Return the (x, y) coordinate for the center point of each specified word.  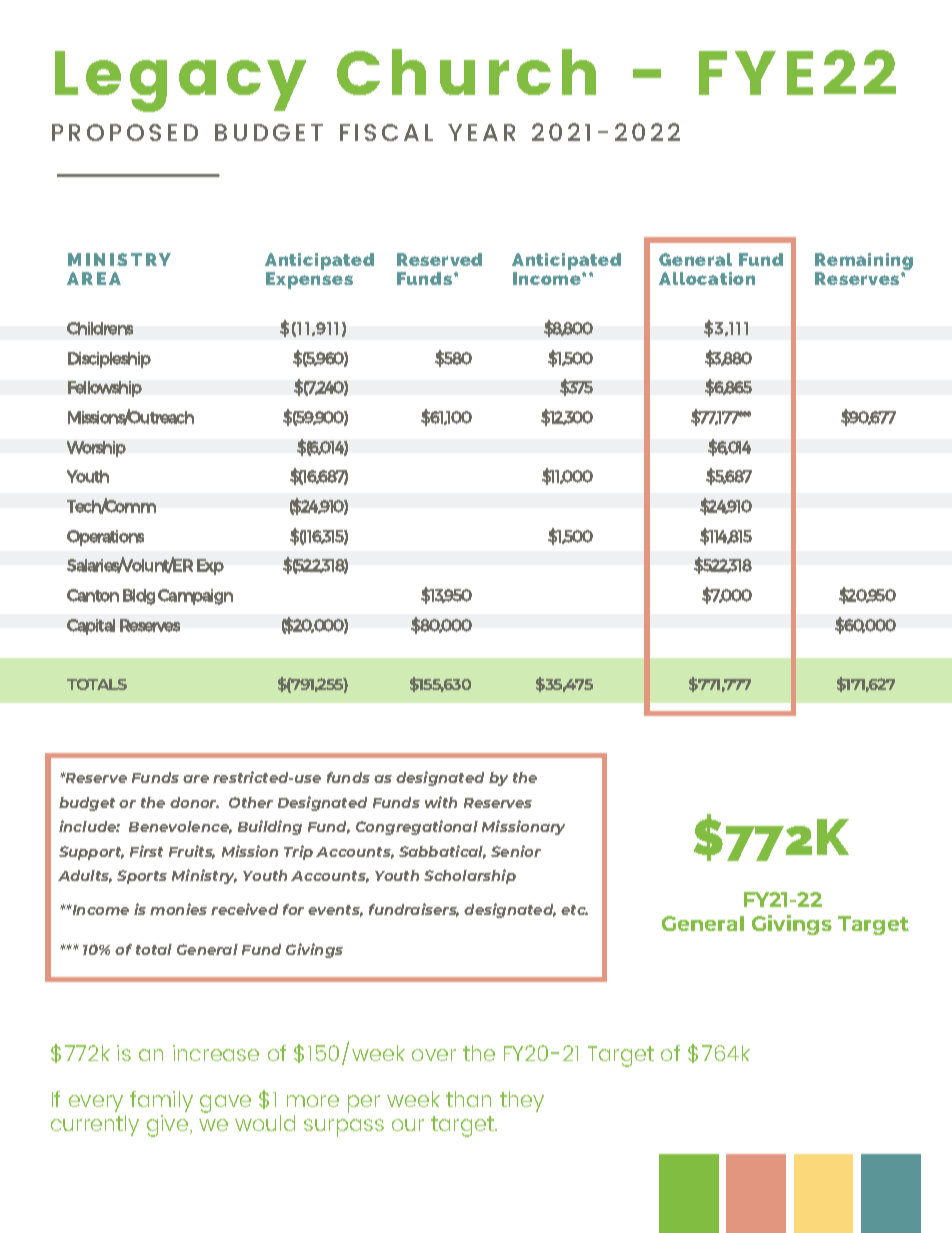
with (441, 802)
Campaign (195, 597)
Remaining (864, 263)
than (468, 1099)
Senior (516, 851)
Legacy (180, 81)
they (522, 1101)
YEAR (481, 132)
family (161, 1103)
